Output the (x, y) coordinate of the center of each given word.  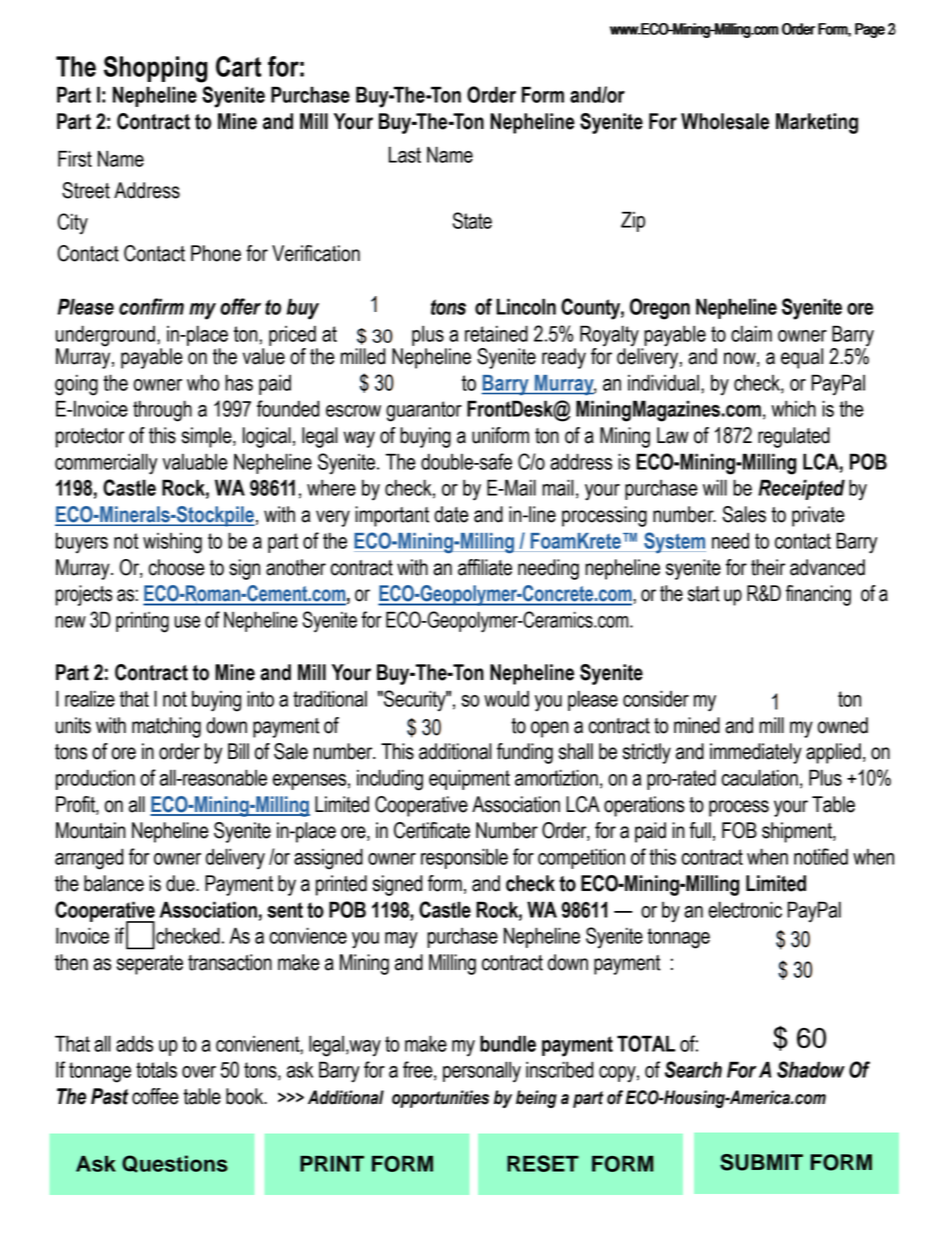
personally (482, 1072)
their (768, 567)
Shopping (155, 69)
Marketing (817, 123)
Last (405, 154)
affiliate (485, 567)
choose (176, 567)
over (199, 1072)
